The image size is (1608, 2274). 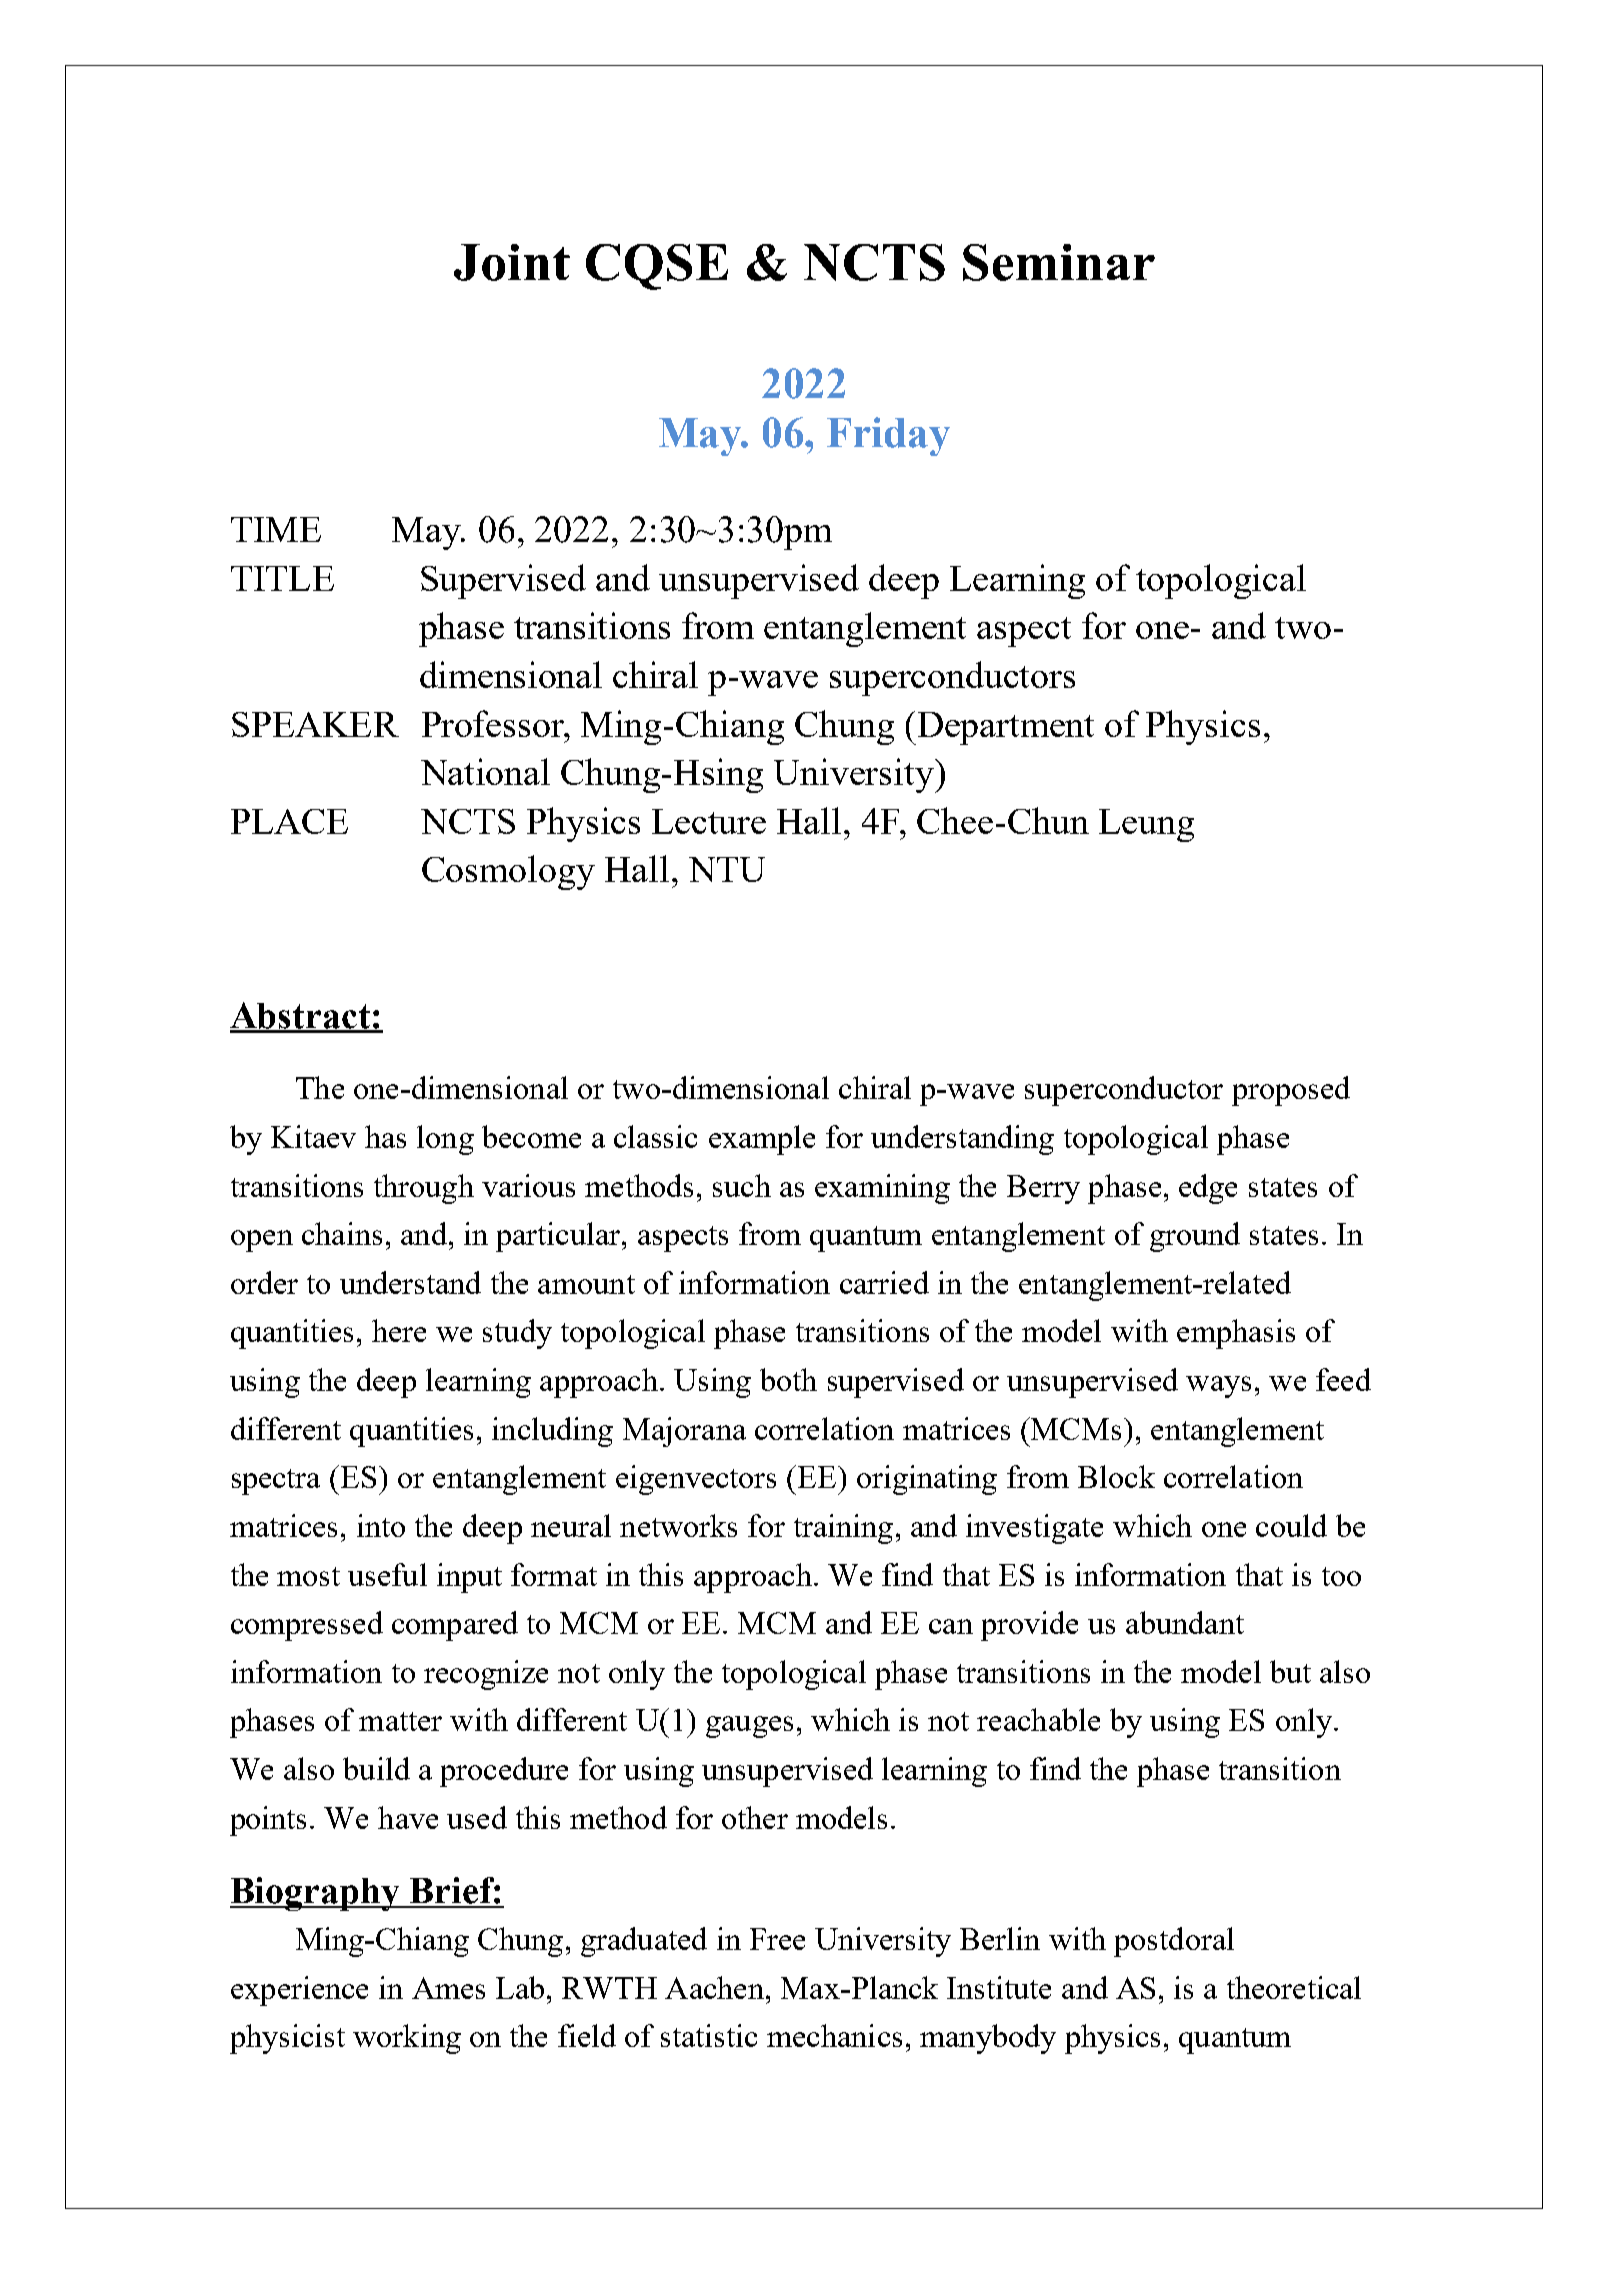 What do you see at coordinates (1208, 1189) in the image?
I see `edge` at bounding box center [1208, 1189].
